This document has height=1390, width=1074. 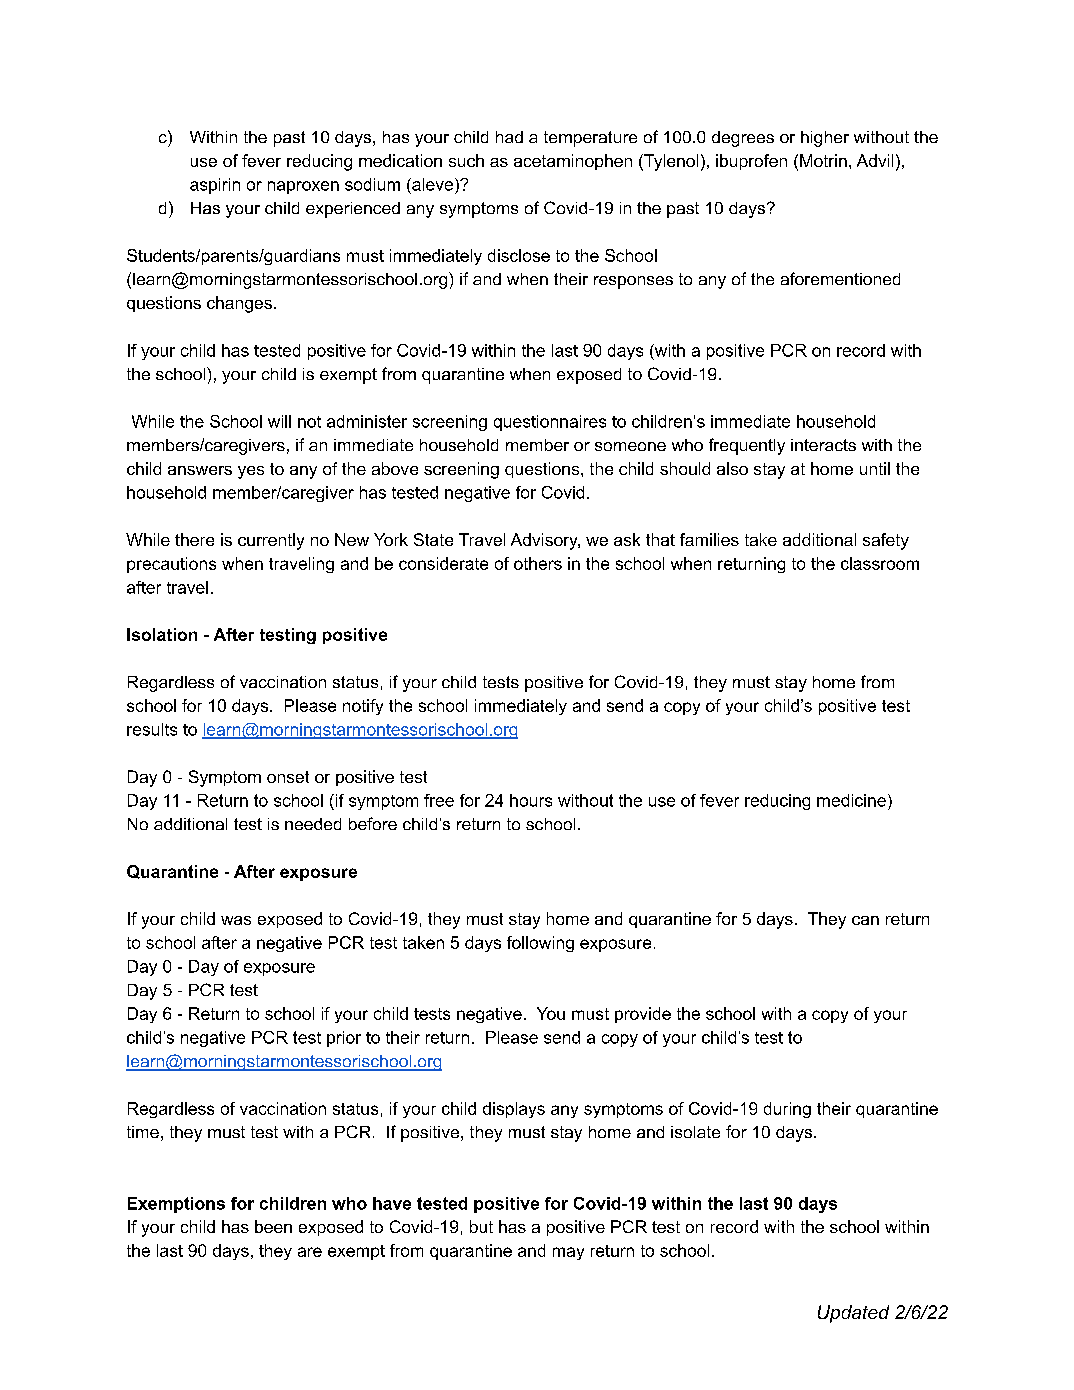 What do you see at coordinates (273, 1226) in the document?
I see `been` at bounding box center [273, 1226].
